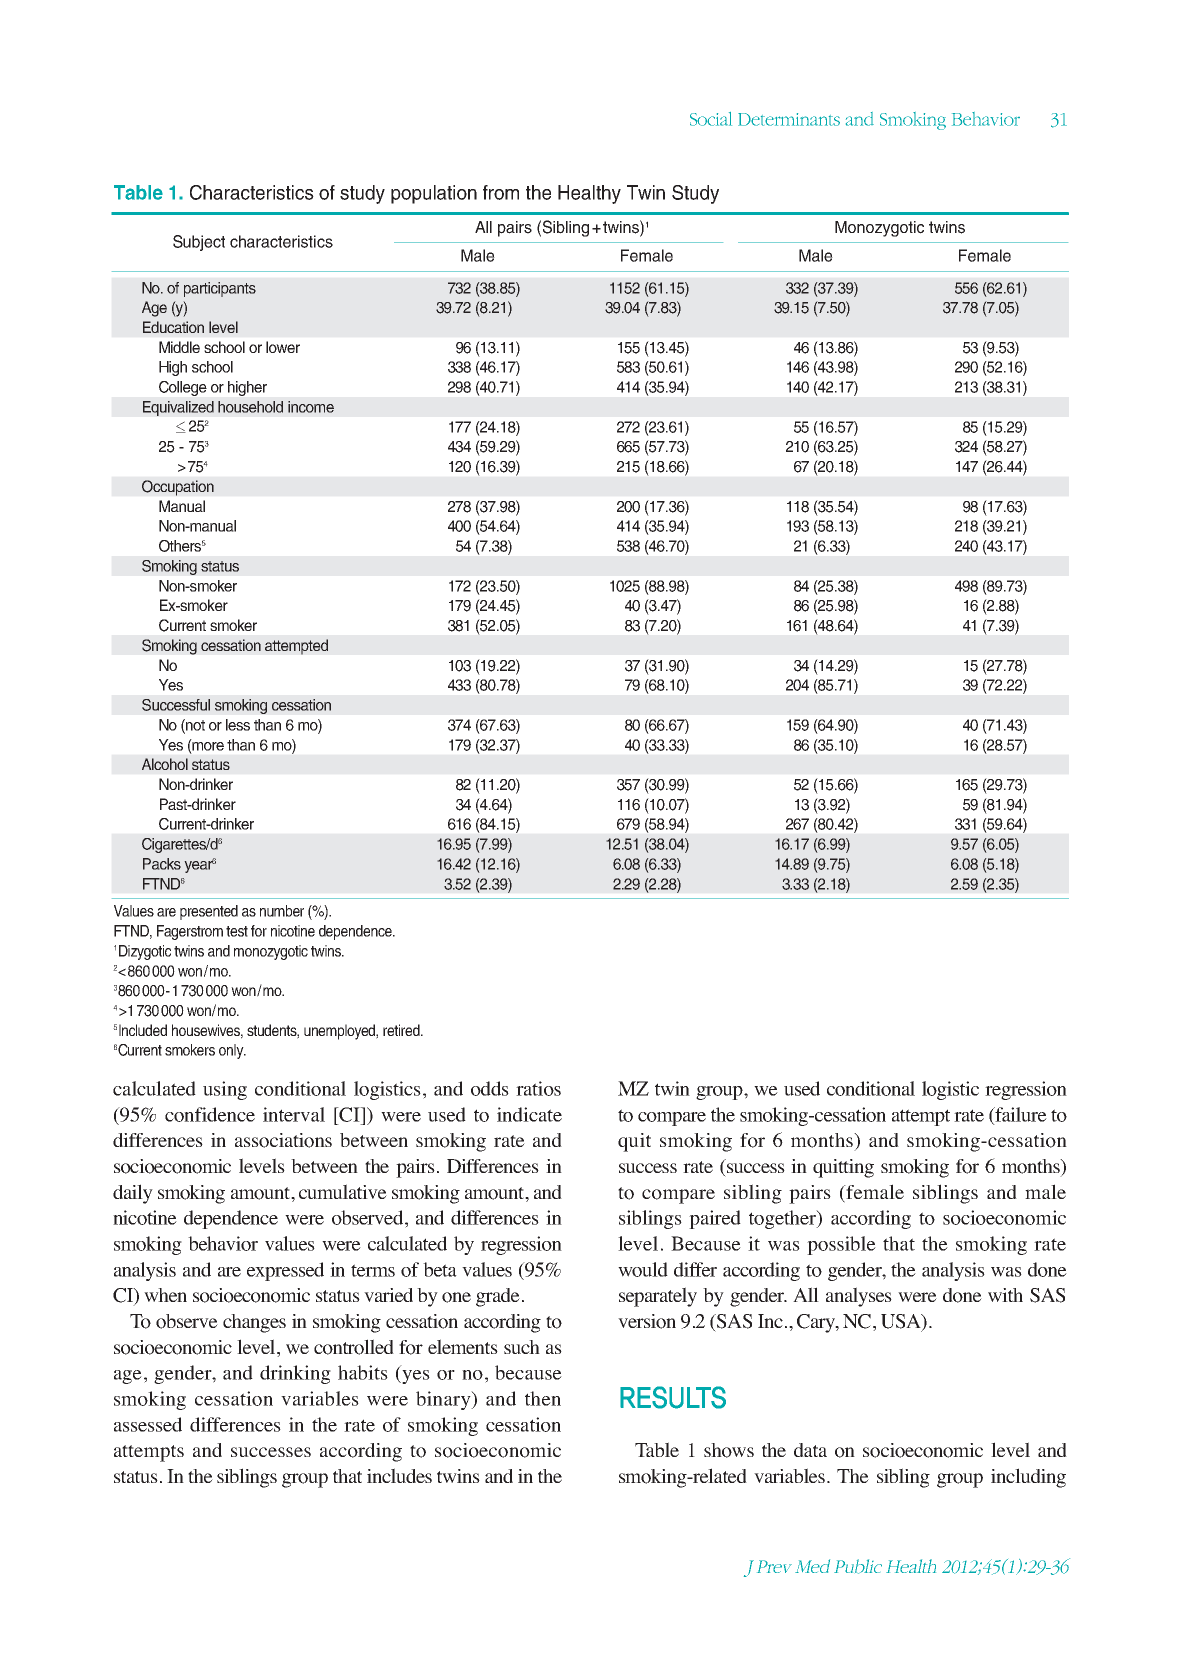 The width and height of the image is (1182, 1671). What do you see at coordinates (199, 243) in the image?
I see `Subject` at bounding box center [199, 243].
